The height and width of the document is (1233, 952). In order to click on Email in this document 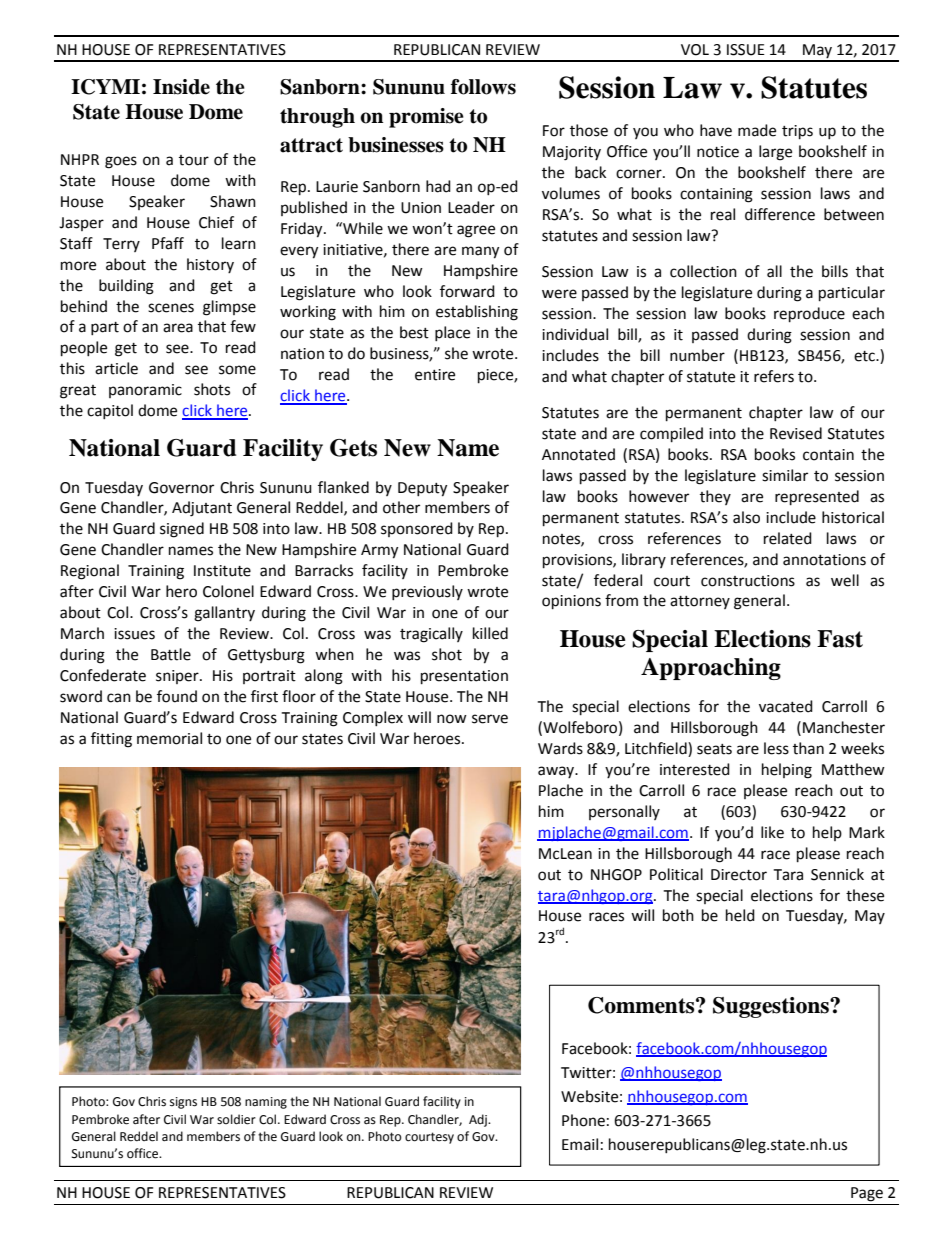, I will do `click(580, 1144)`.
